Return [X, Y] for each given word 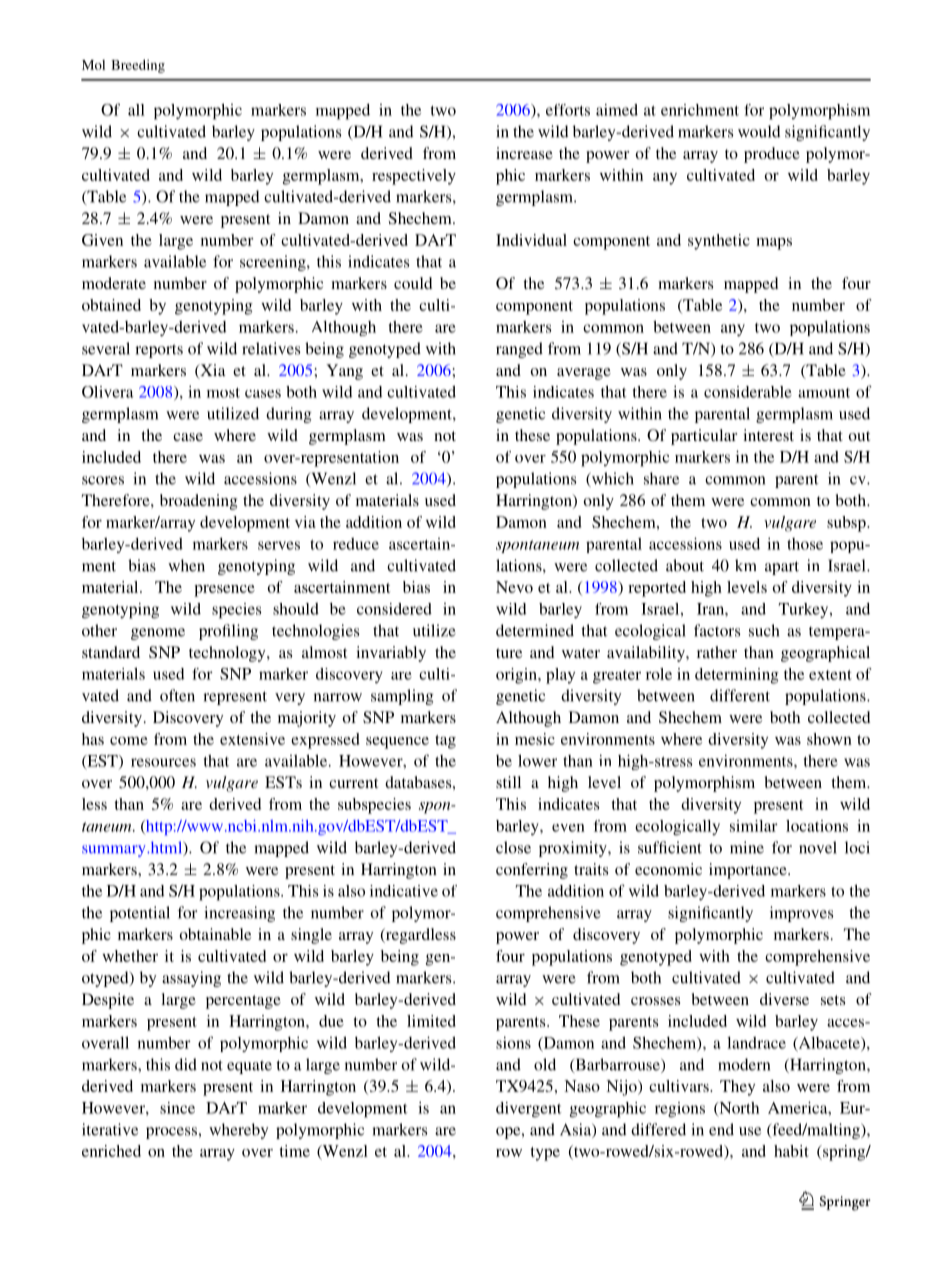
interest [768, 435]
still [508, 782]
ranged [519, 350]
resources [163, 762]
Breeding [138, 66]
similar [754, 826]
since [177, 1108]
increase [524, 153]
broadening [198, 502]
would [759, 131]
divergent [529, 1110]
